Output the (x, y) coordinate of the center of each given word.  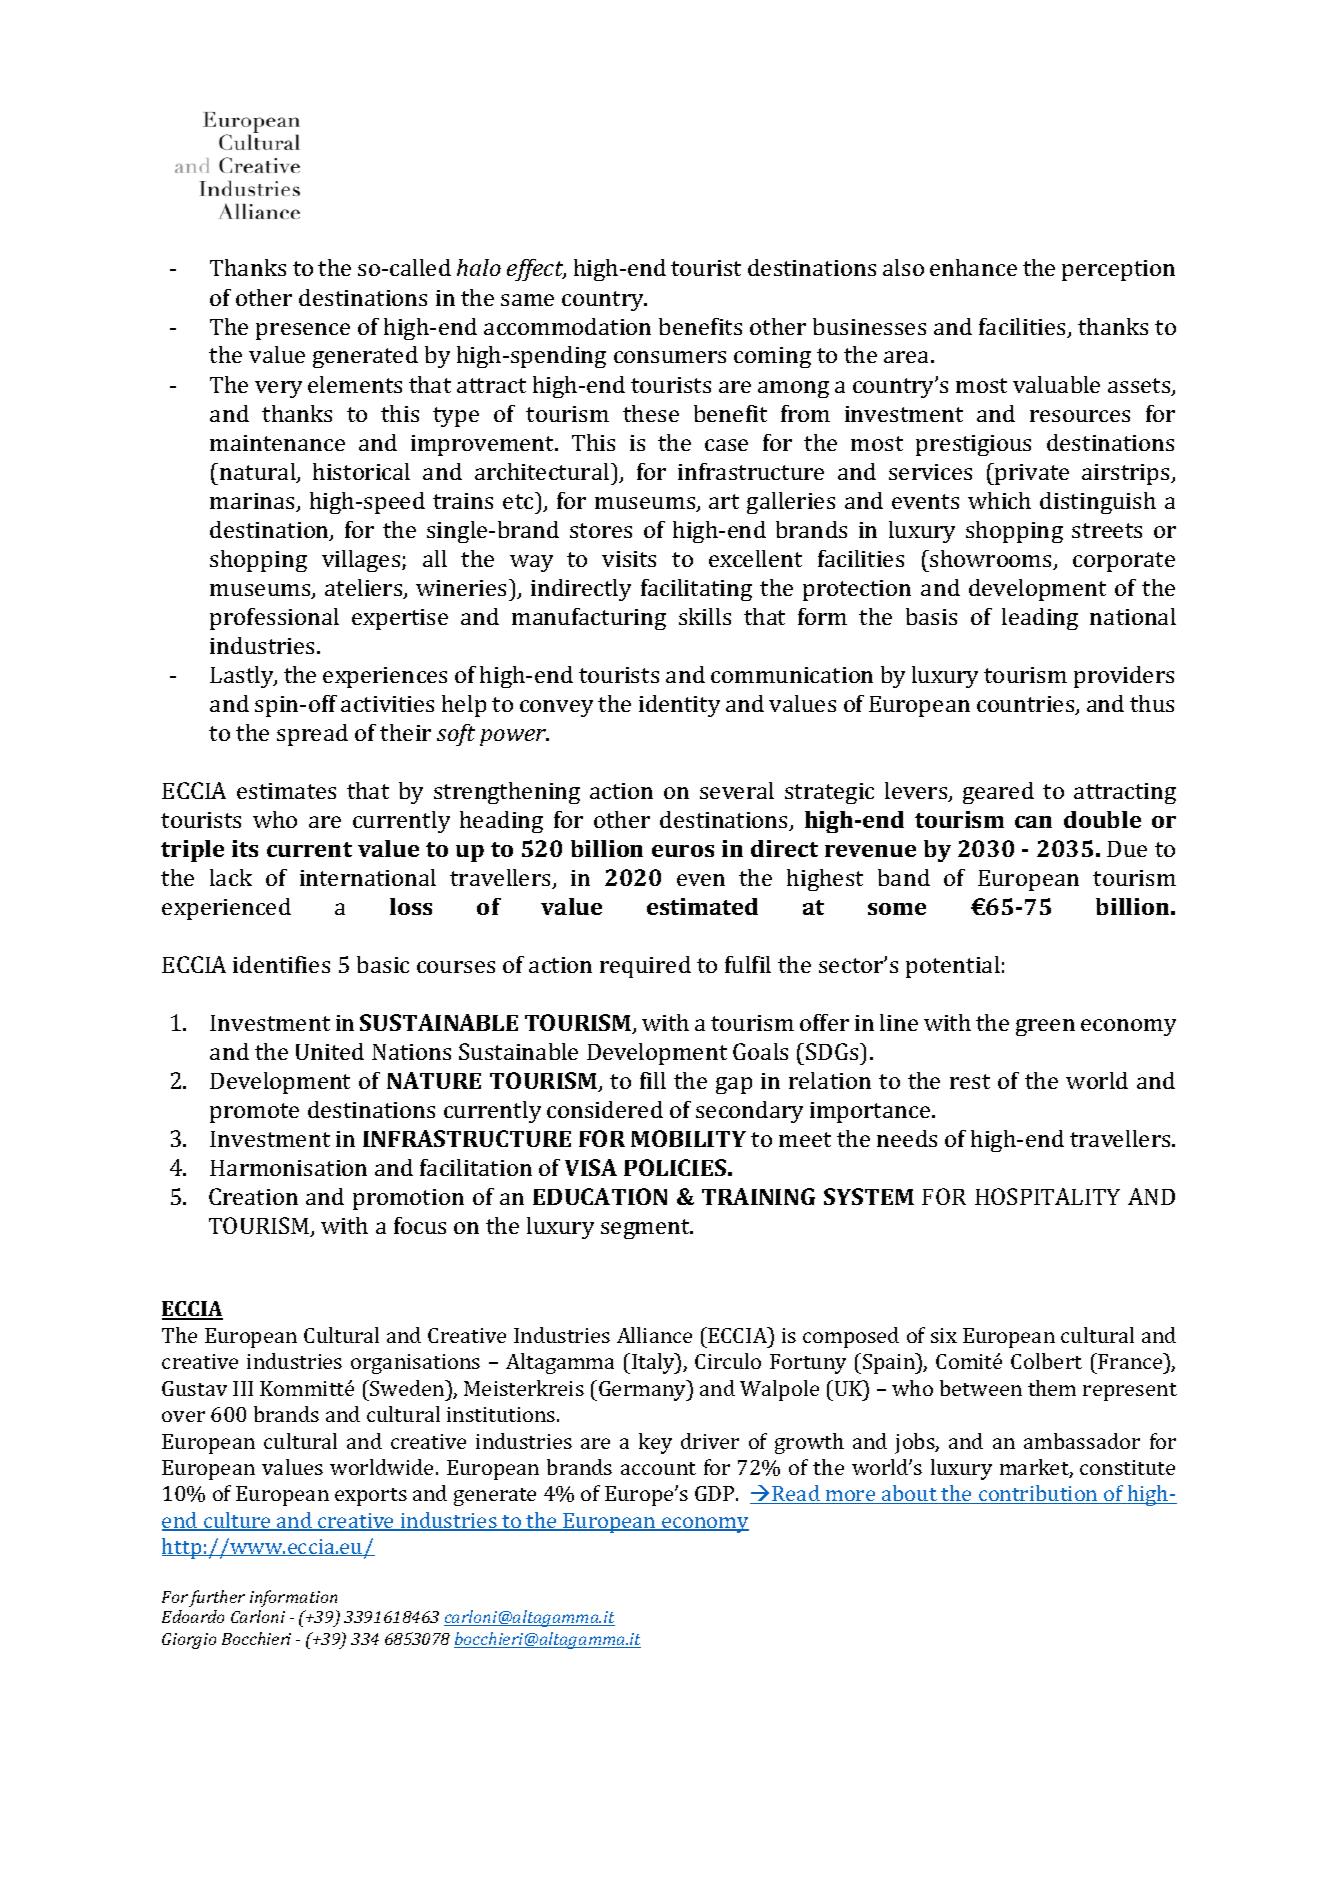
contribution (1038, 1494)
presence (303, 331)
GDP (716, 1493)
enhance (973, 267)
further (217, 1598)
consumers (670, 357)
